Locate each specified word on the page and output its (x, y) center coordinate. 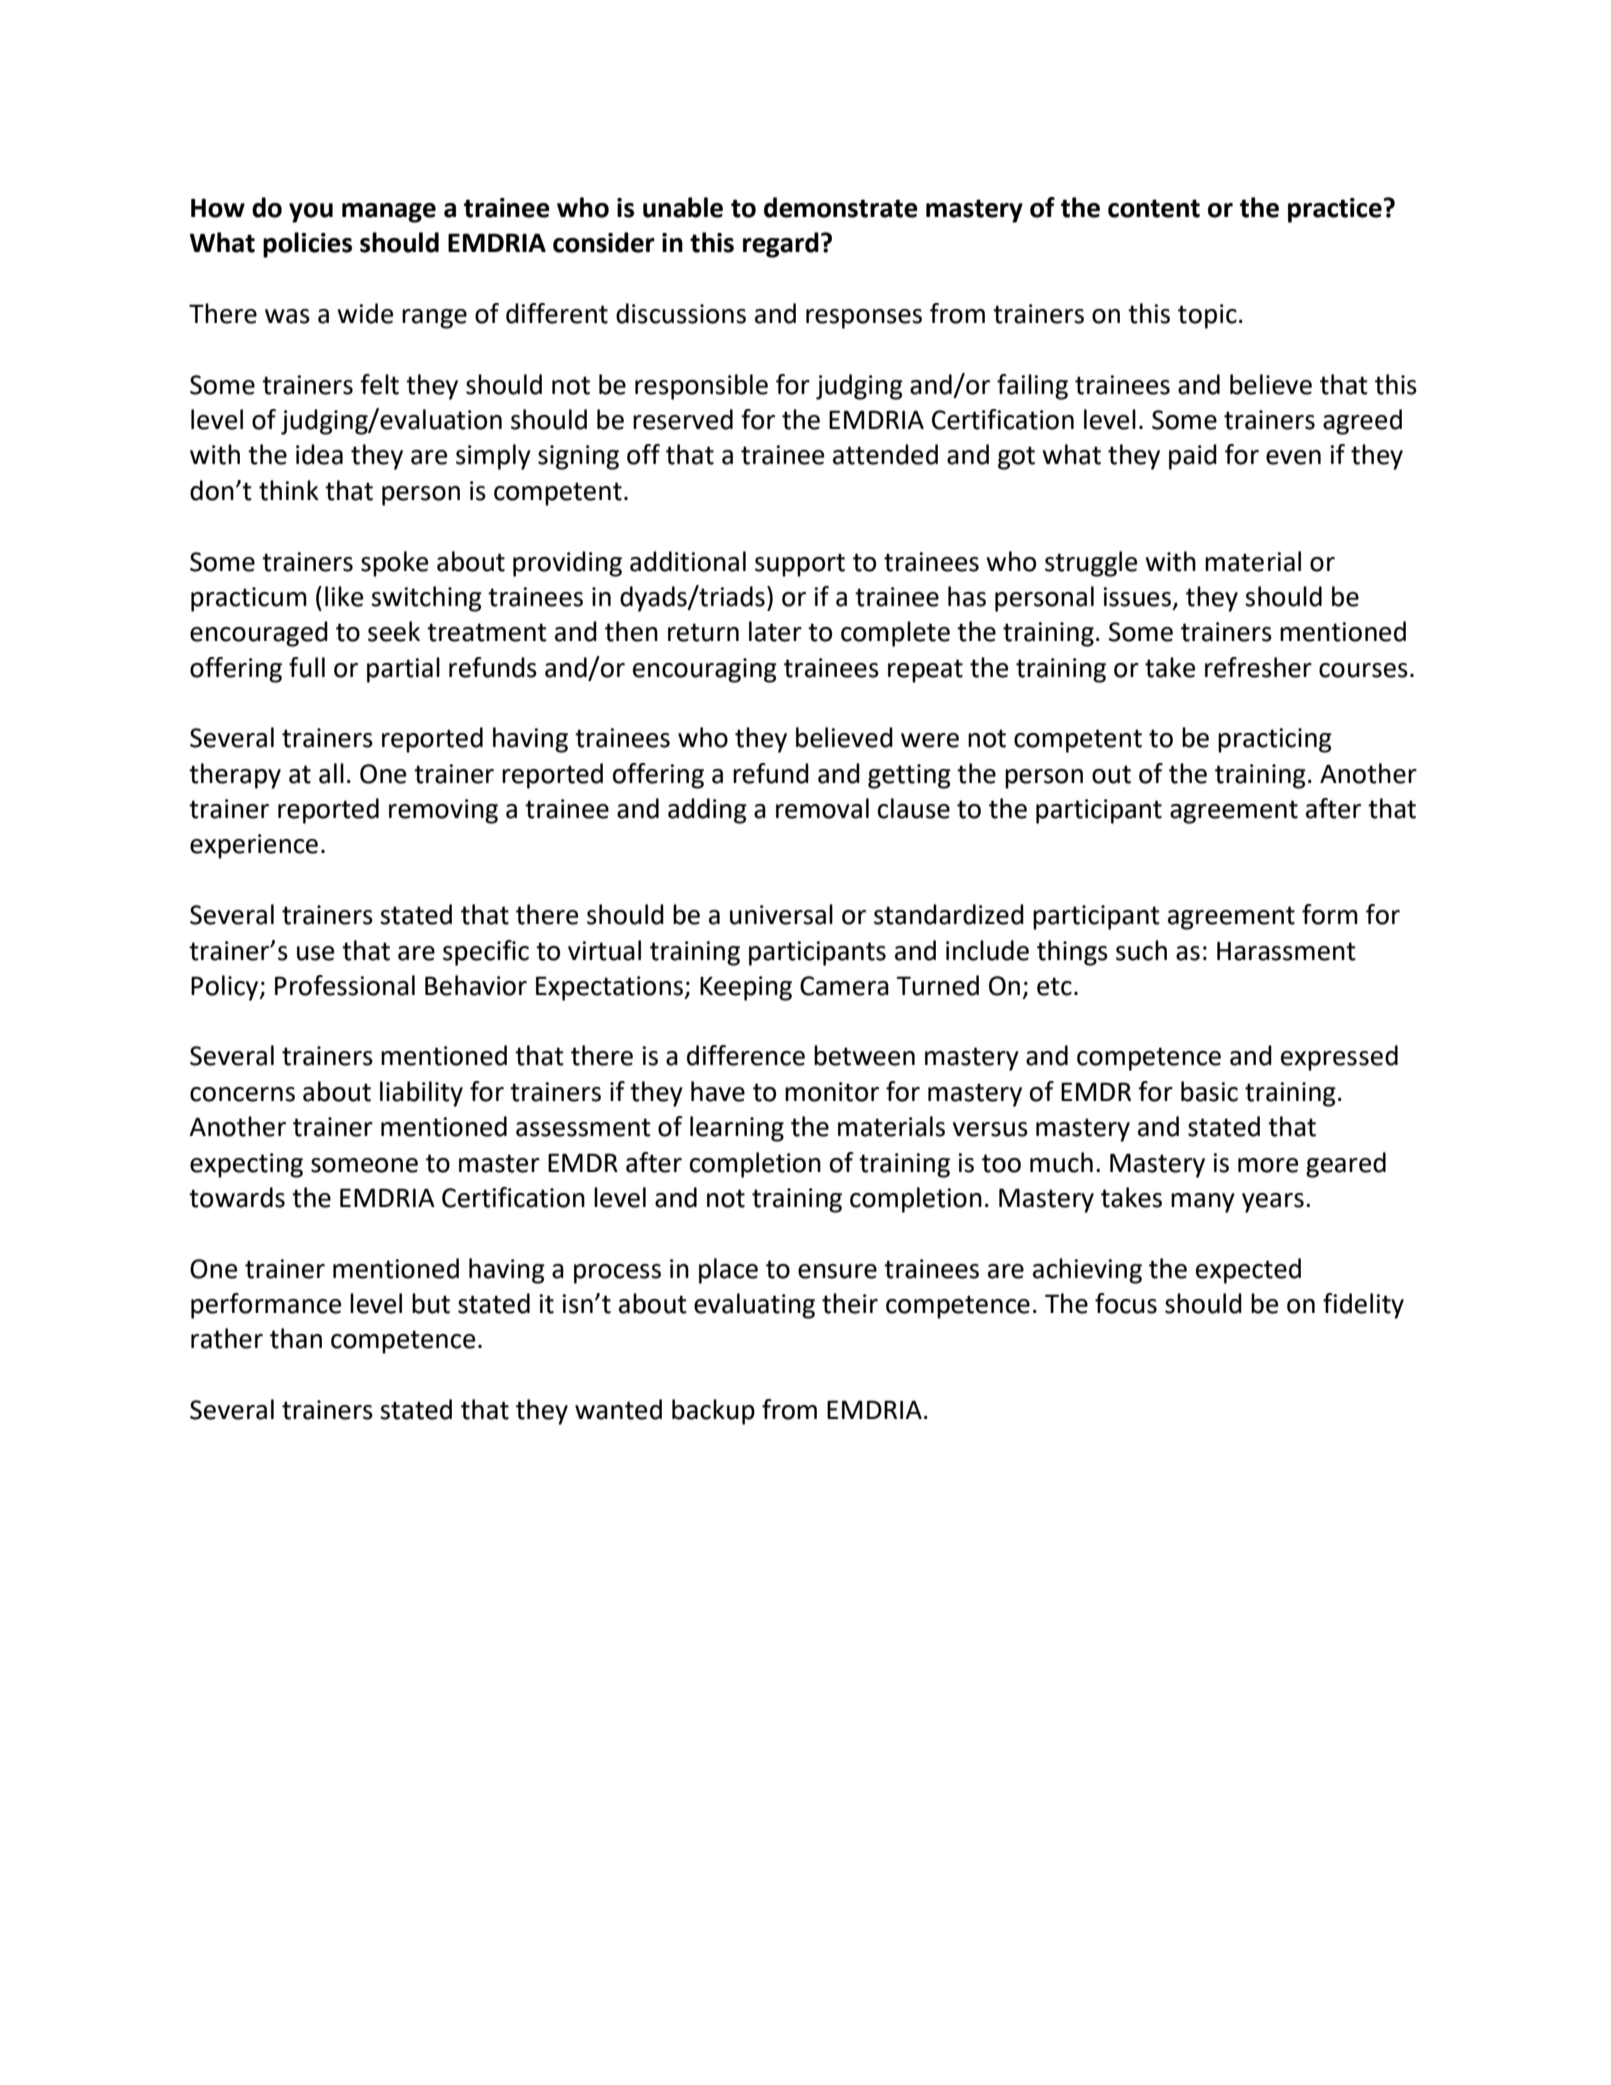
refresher (1258, 667)
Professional (345, 985)
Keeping (746, 988)
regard (781, 245)
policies (307, 245)
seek (394, 631)
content (1154, 208)
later (775, 631)
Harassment (1286, 951)
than (296, 1338)
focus (1126, 1303)
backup (713, 1412)
